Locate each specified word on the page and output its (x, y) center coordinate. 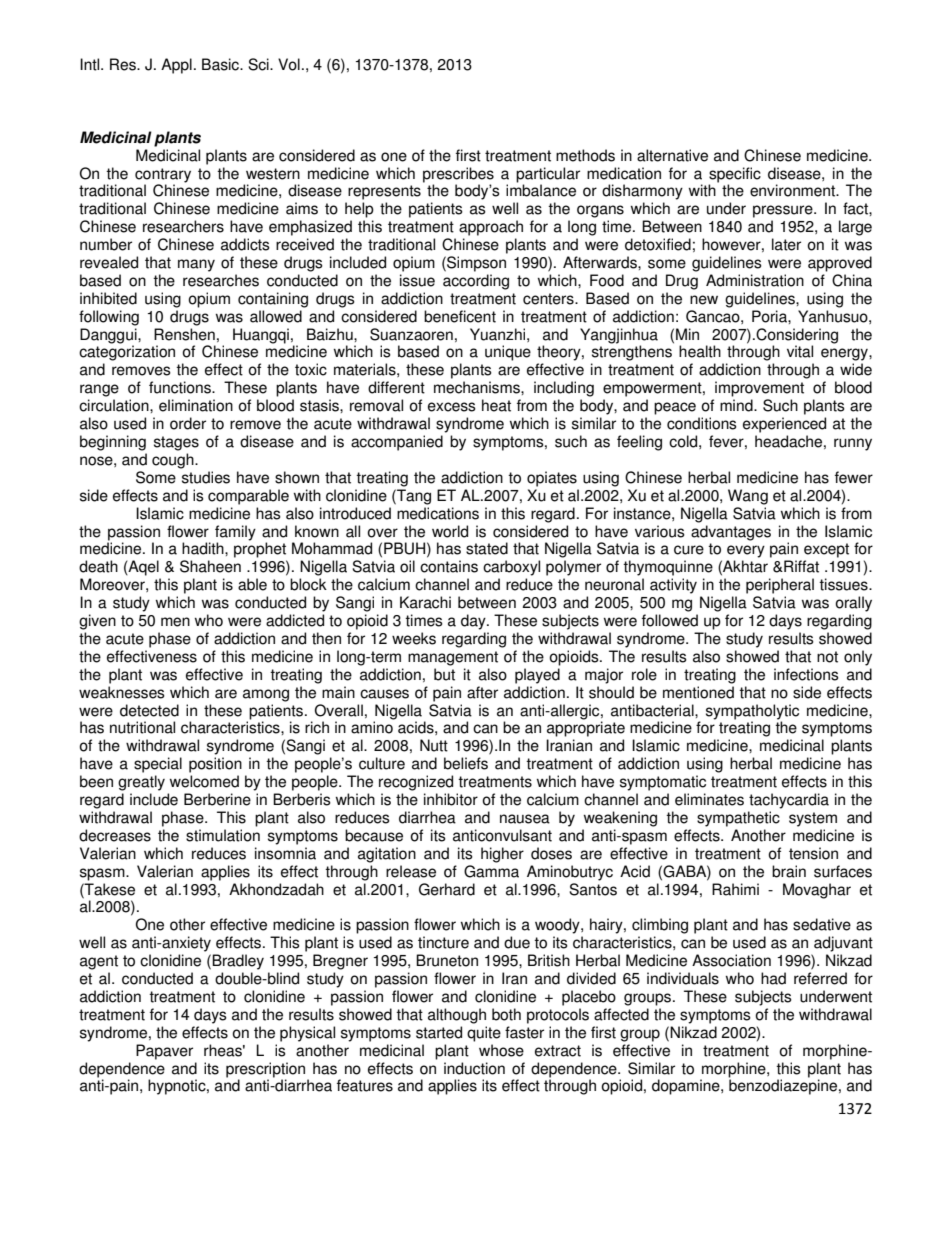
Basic (222, 64)
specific (735, 175)
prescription (265, 1070)
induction (474, 1068)
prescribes (458, 175)
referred (820, 978)
